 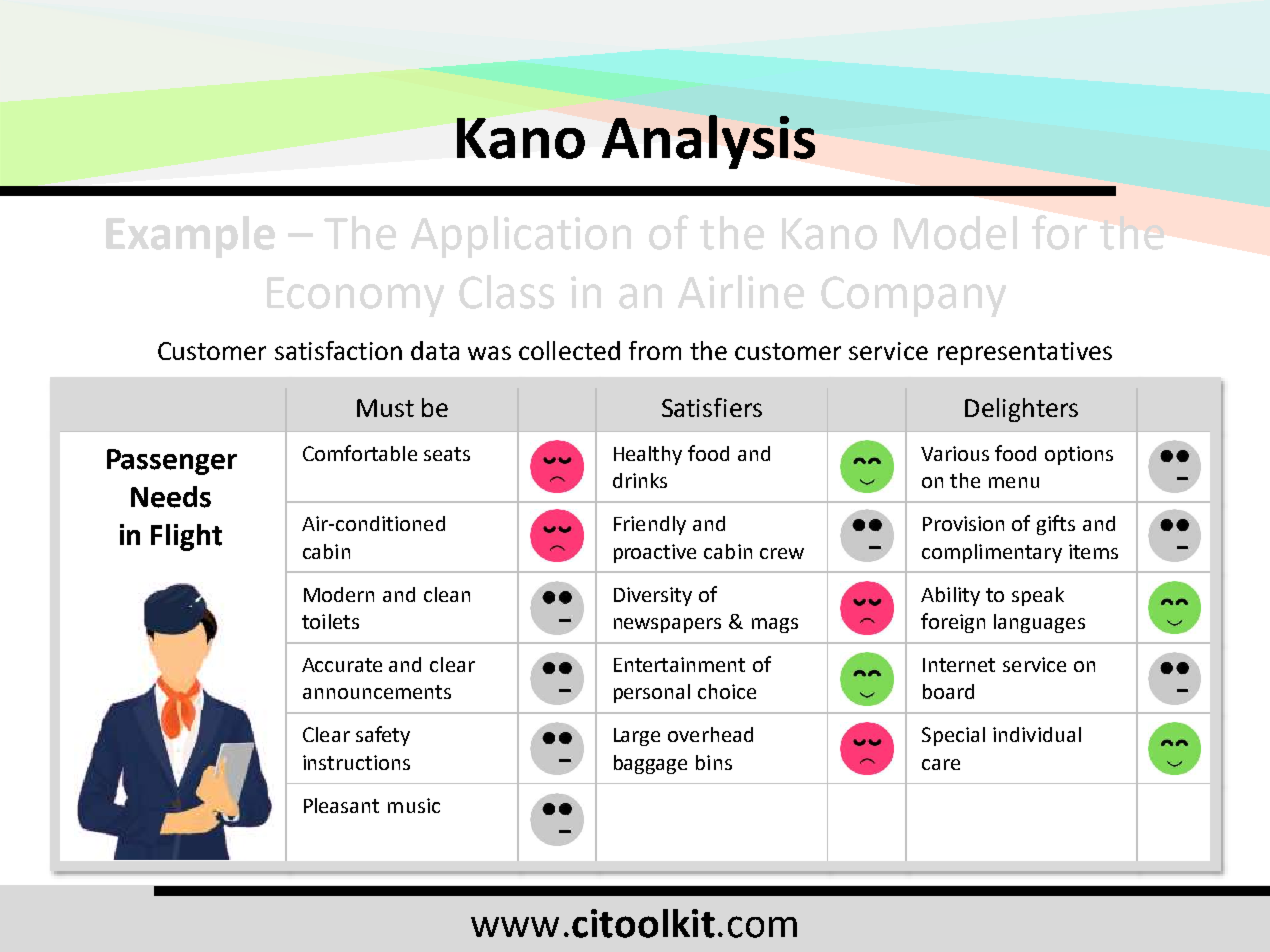 What do you see at coordinates (341, 805) in the screenshot?
I see `Pleasant` at bounding box center [341, 805].
